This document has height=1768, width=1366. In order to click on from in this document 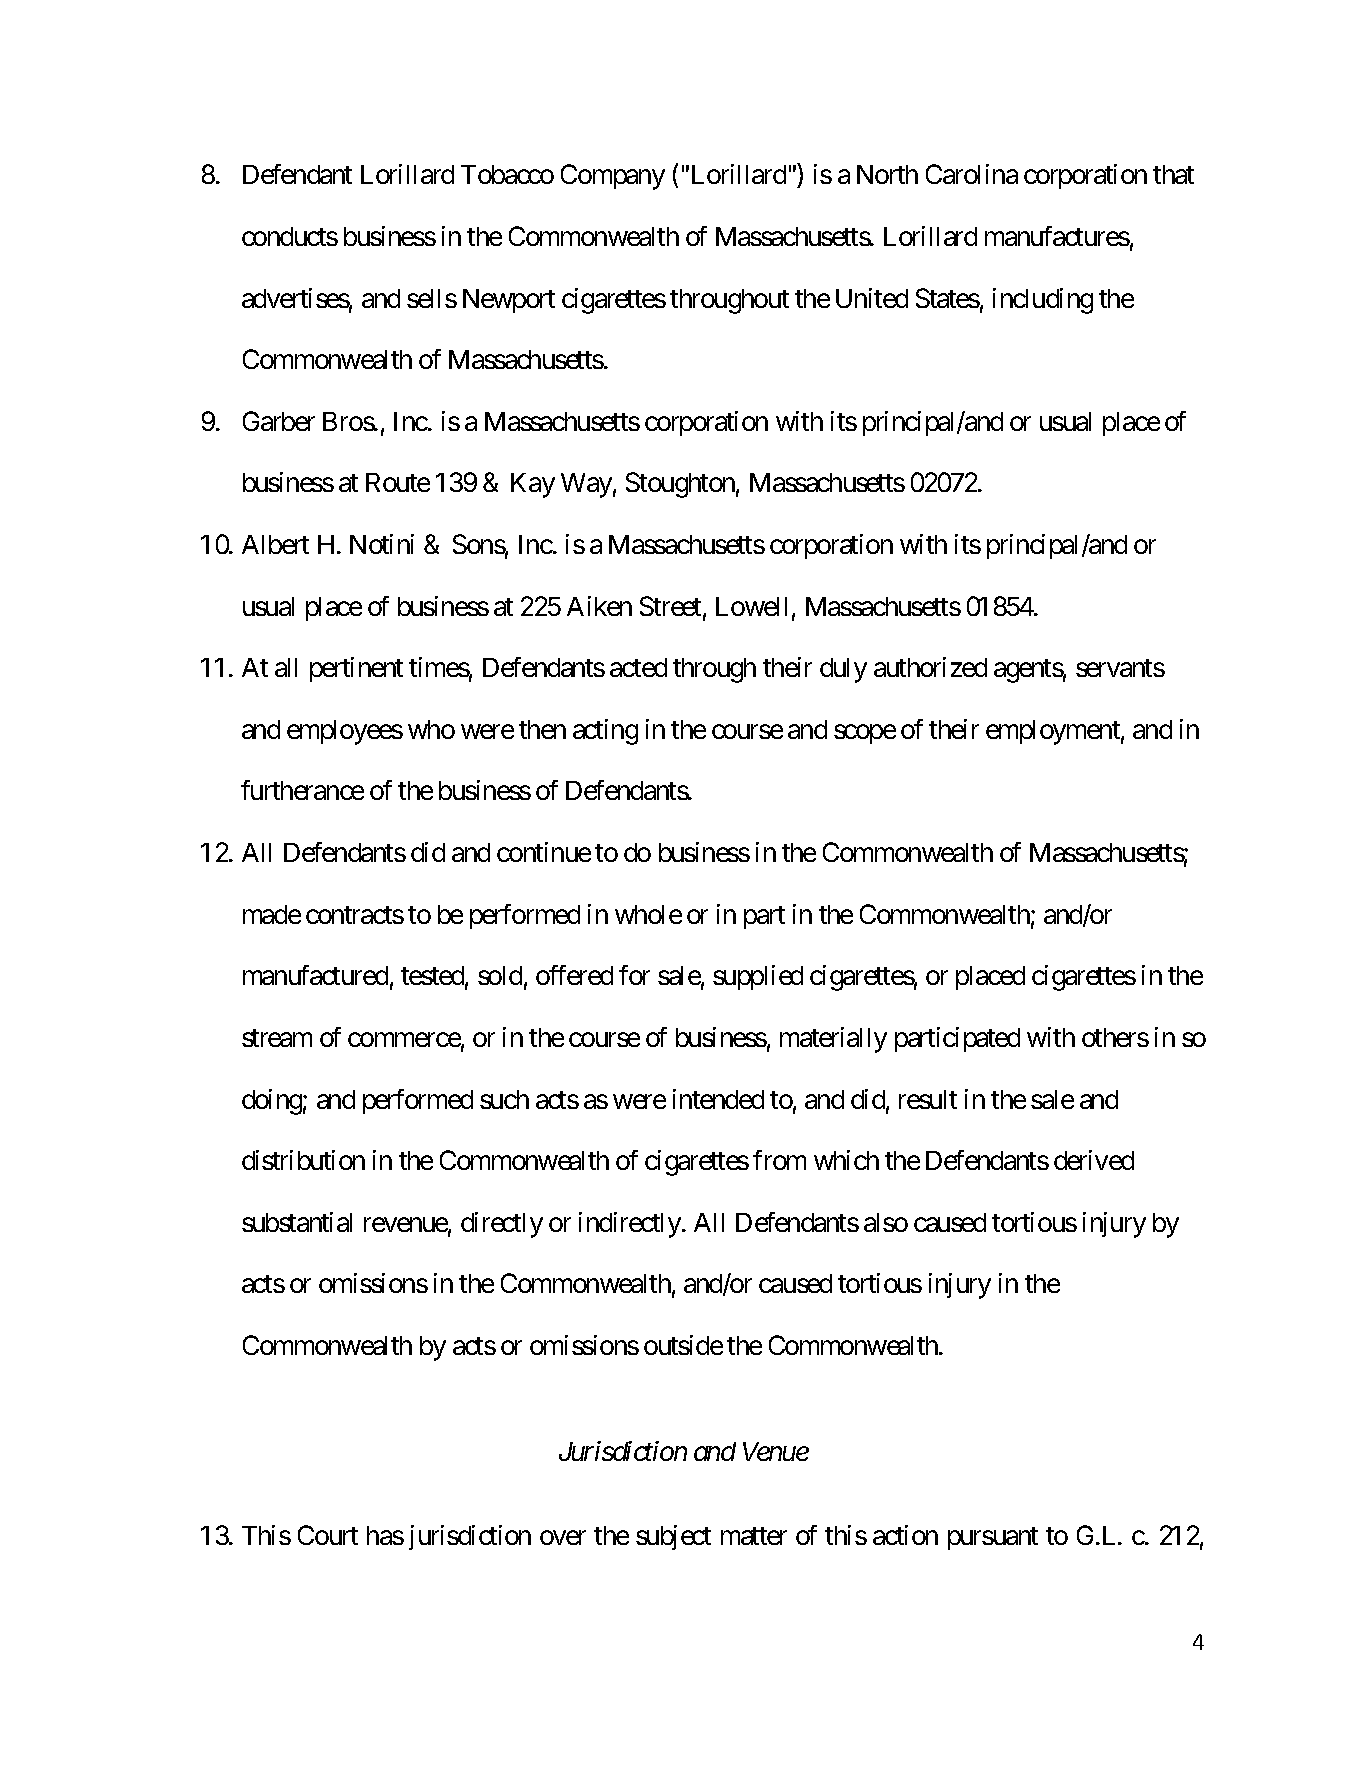, I will do `click(779, 1160)`.
